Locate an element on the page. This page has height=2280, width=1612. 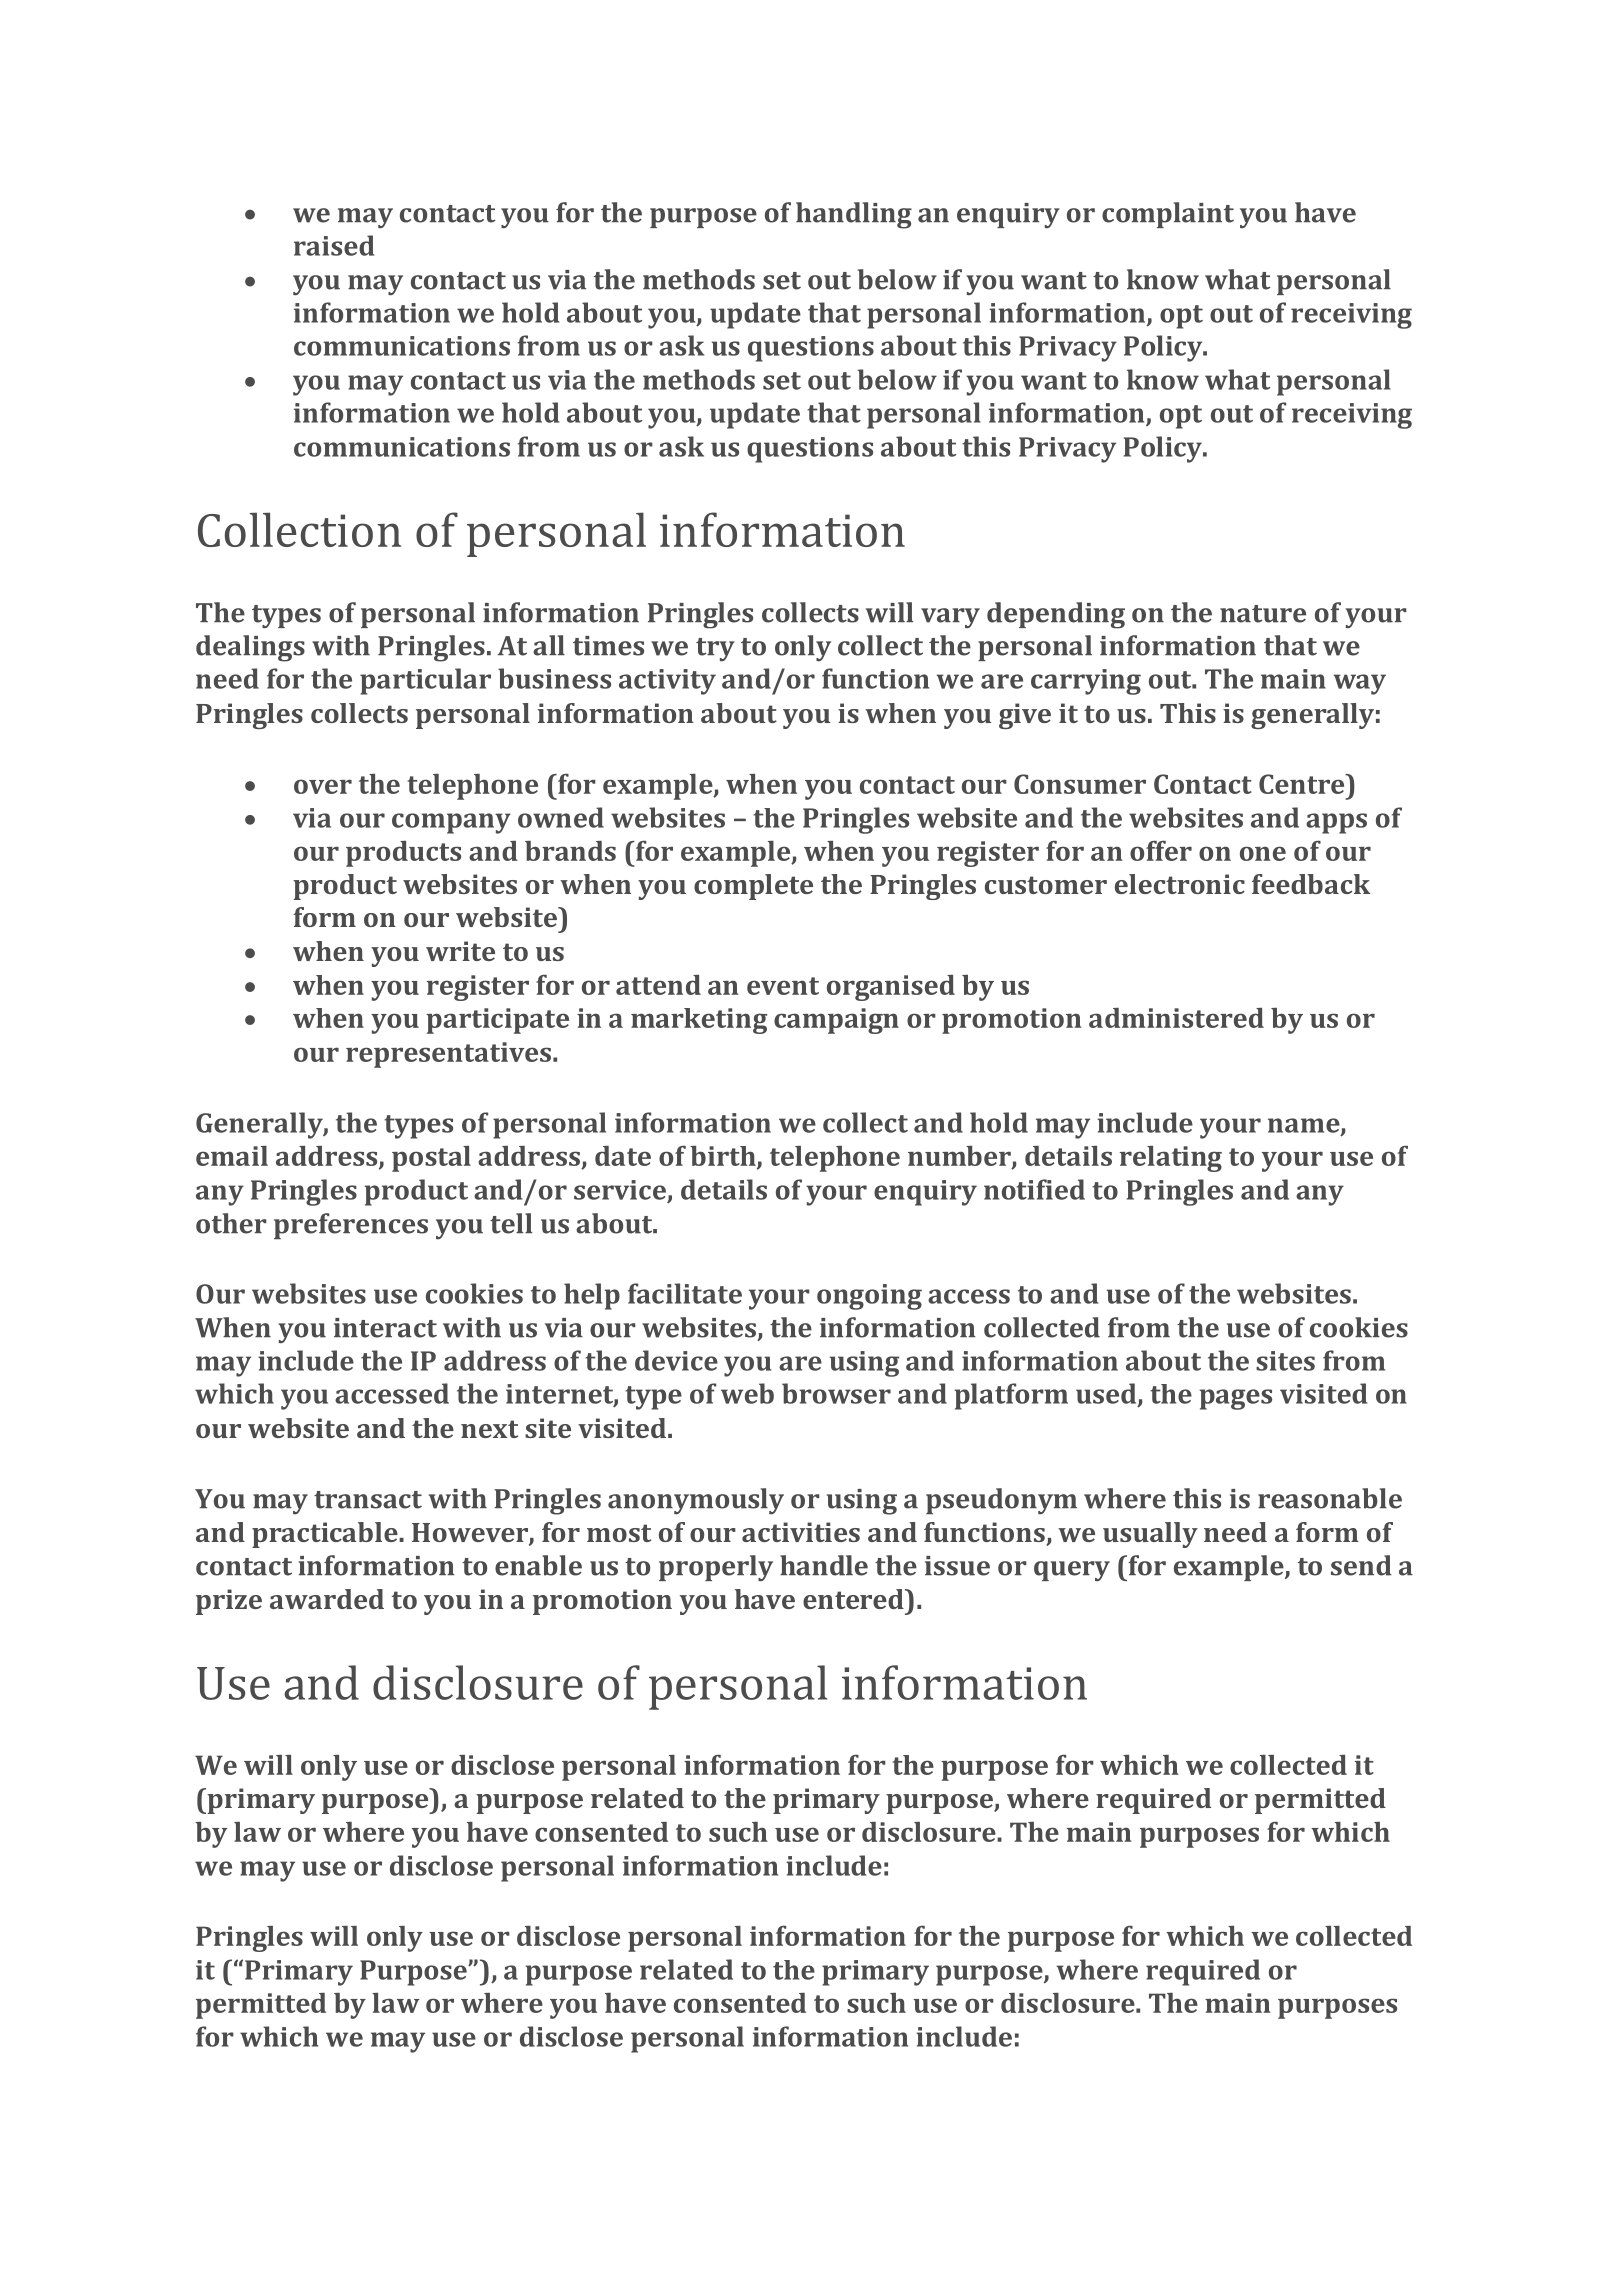
postal is located at coordinates (431, 1159).
